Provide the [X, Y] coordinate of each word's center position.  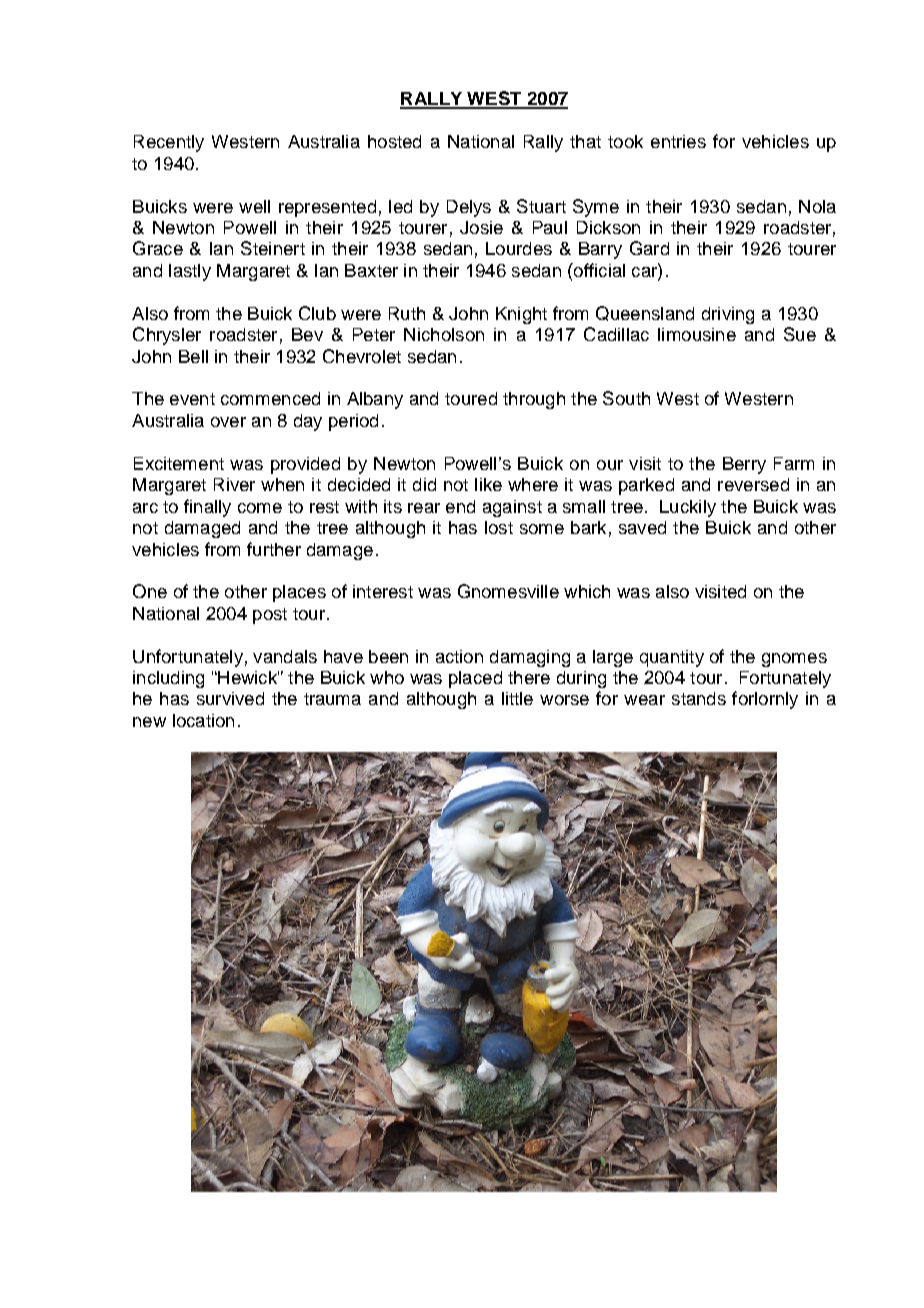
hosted [394, 141]
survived [230, 698]
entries [678, 141]
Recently [169, 143]
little [517, 698]
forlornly [765, 700]
